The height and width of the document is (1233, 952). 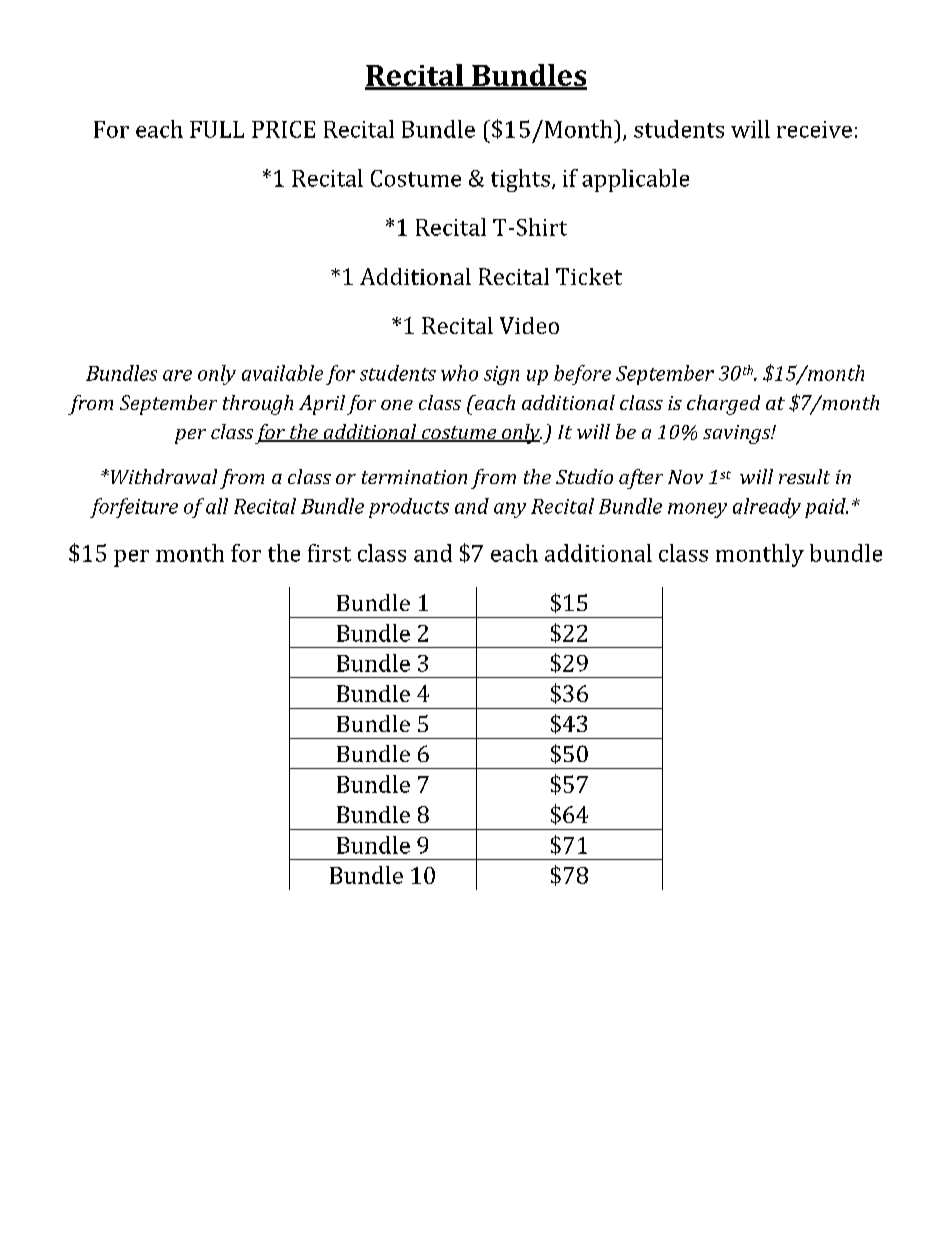 I want to click on any, so click(x=510, y=510).
